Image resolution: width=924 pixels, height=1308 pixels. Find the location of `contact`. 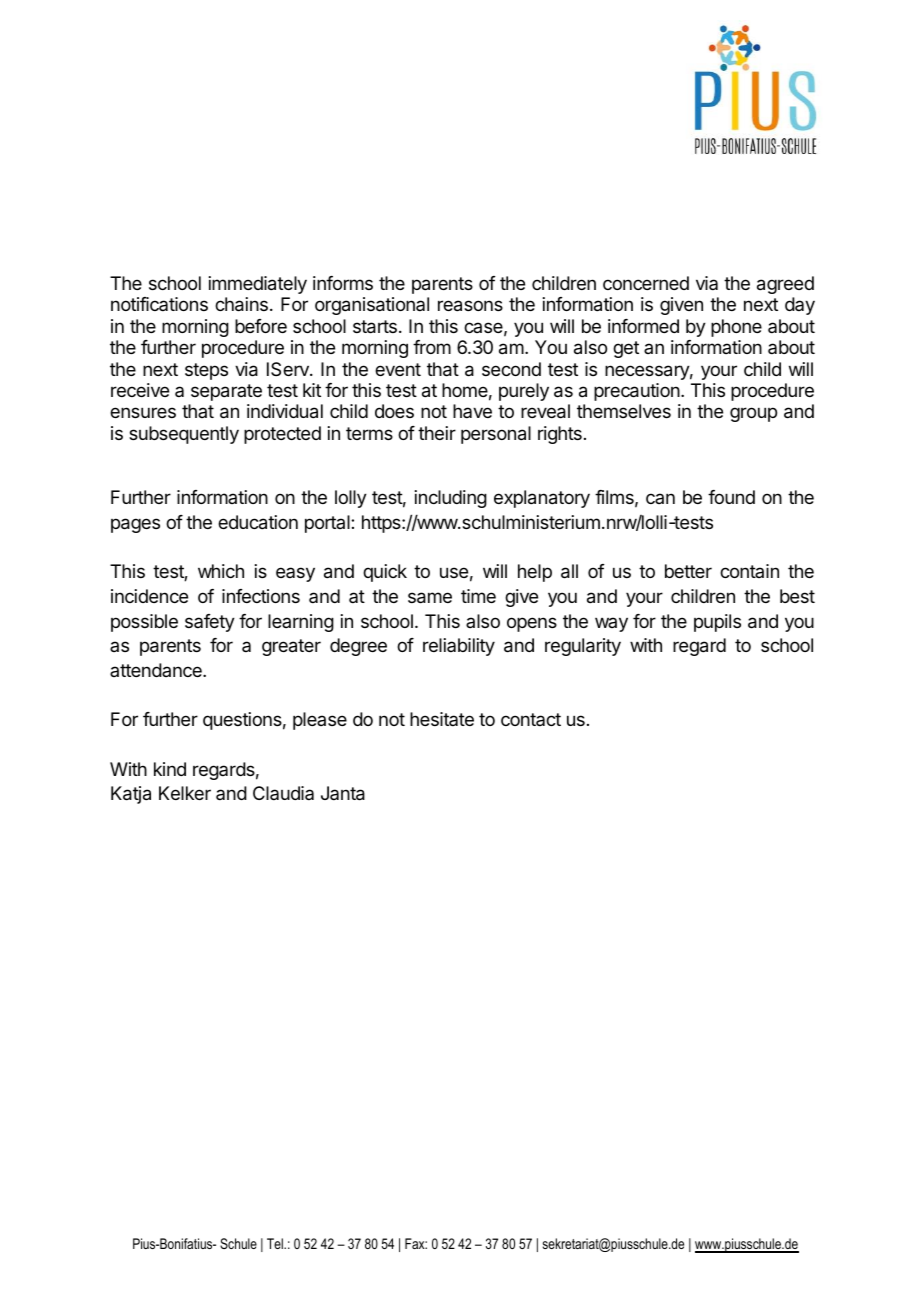

contact is located at coordinates (531, 719).
